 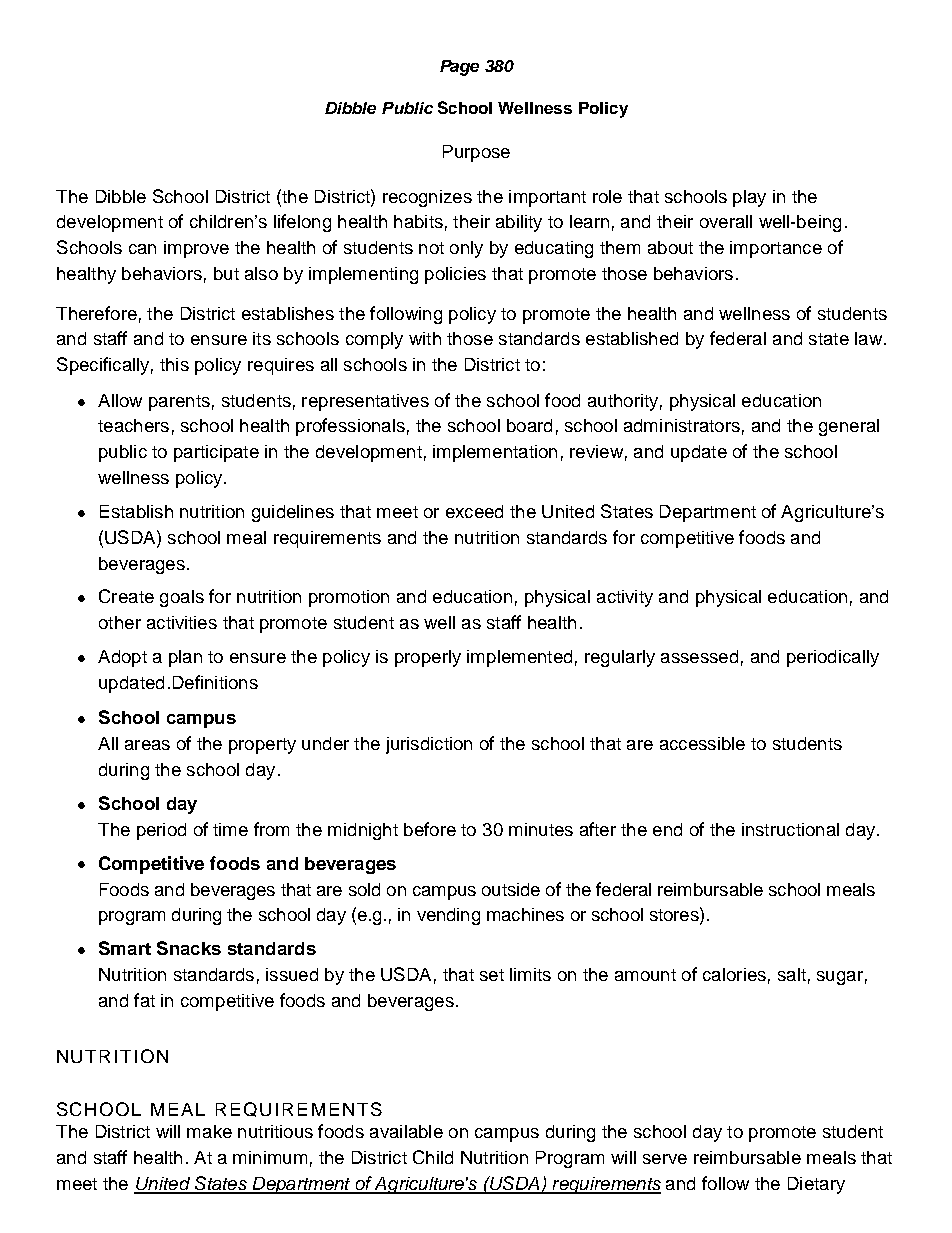 I want to click on before, so click(x=430, y=829).
